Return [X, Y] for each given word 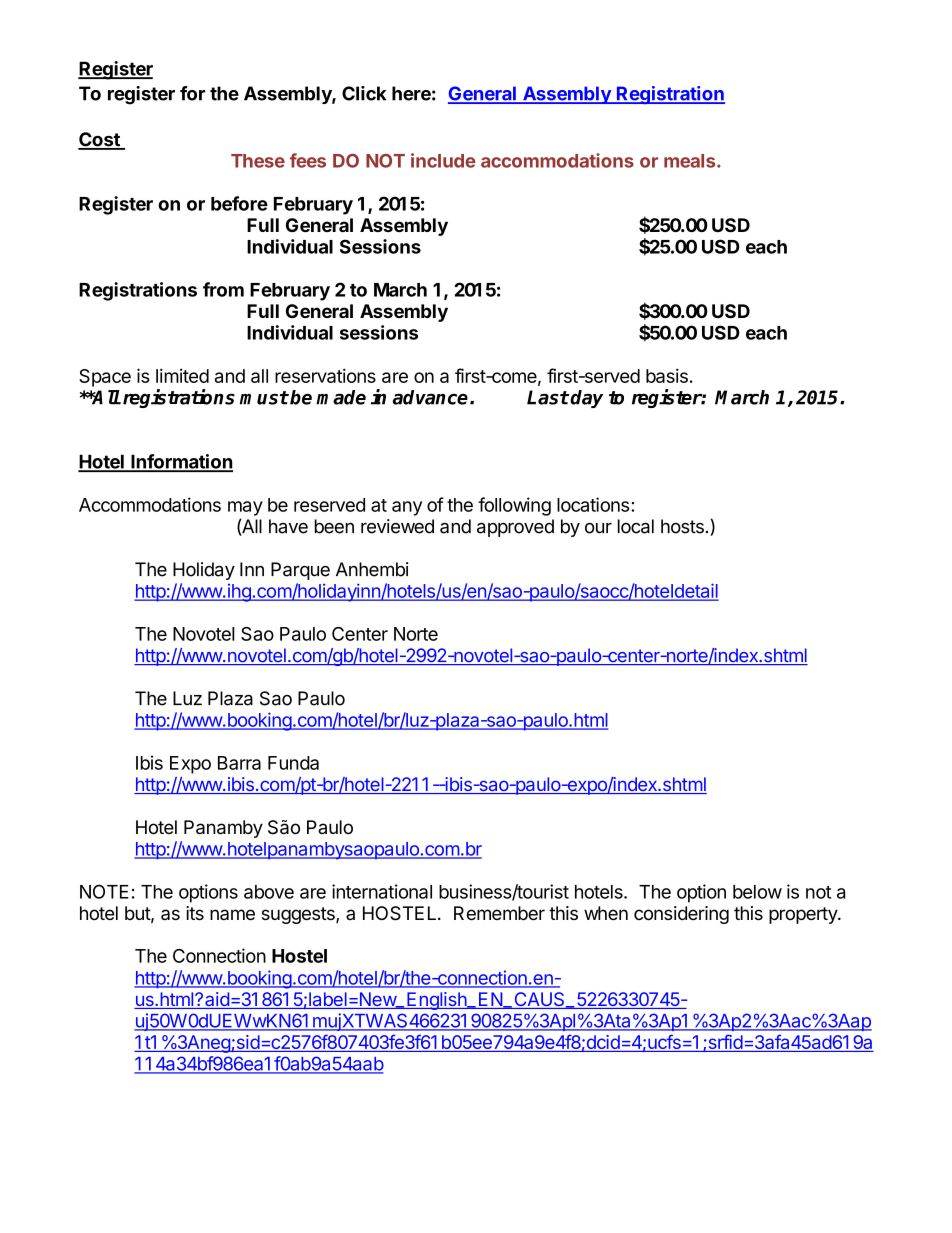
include [443, 160]
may [245, 508]
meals [691, 161]
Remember [499, 913]
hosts [682, 526]
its [195, 913]
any [407, 508]
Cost [100, 140]
